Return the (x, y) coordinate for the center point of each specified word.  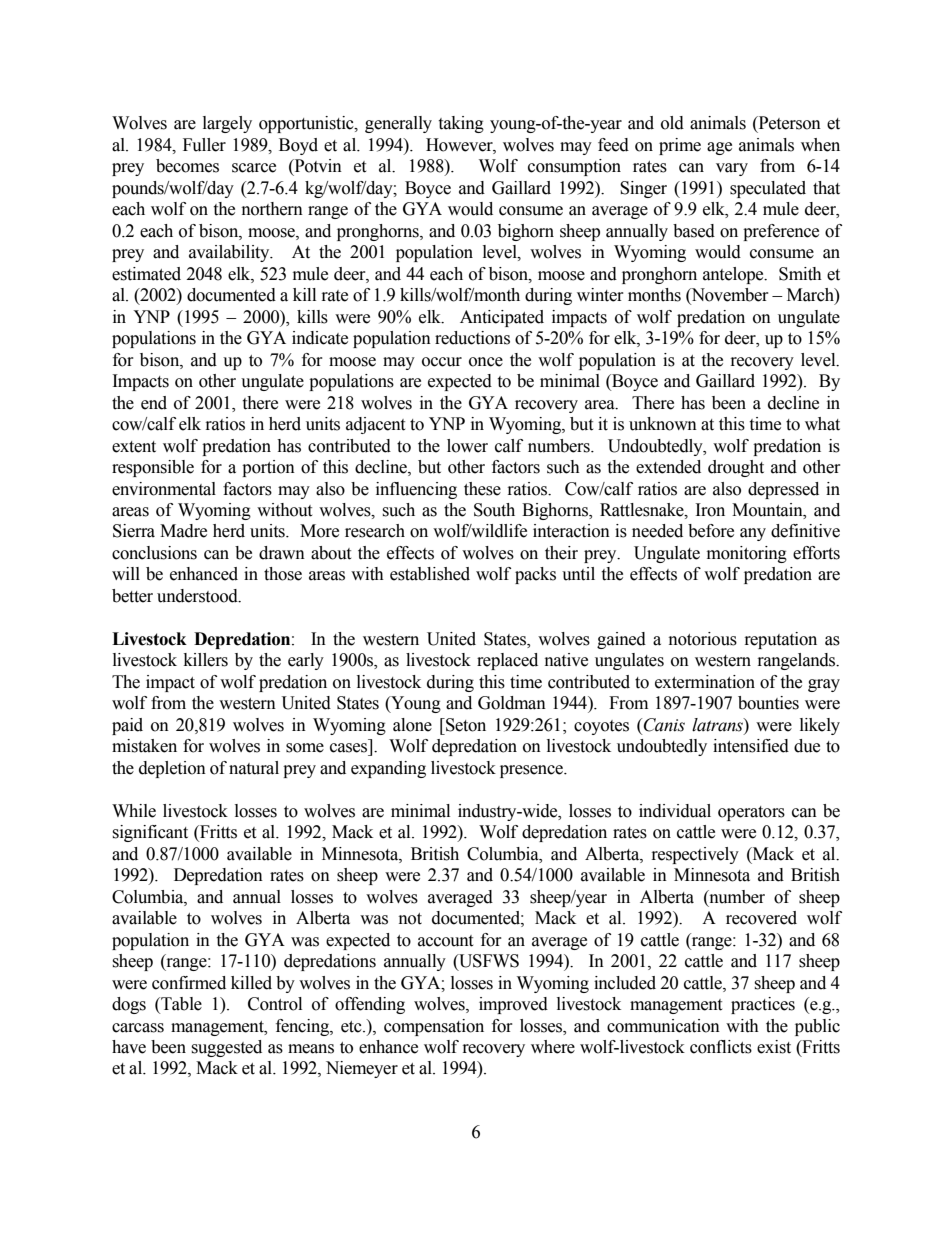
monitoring (747, 554)
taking (461, 124)
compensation (434, 1027)
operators (751, 813)
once (486, 362)
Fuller (204, 145)
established (430, 574)
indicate (320, 338)
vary (732, 169)
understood (198, 596)
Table (180, 1005)
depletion (172, 769)
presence (532, 771)
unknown (663, 424)
